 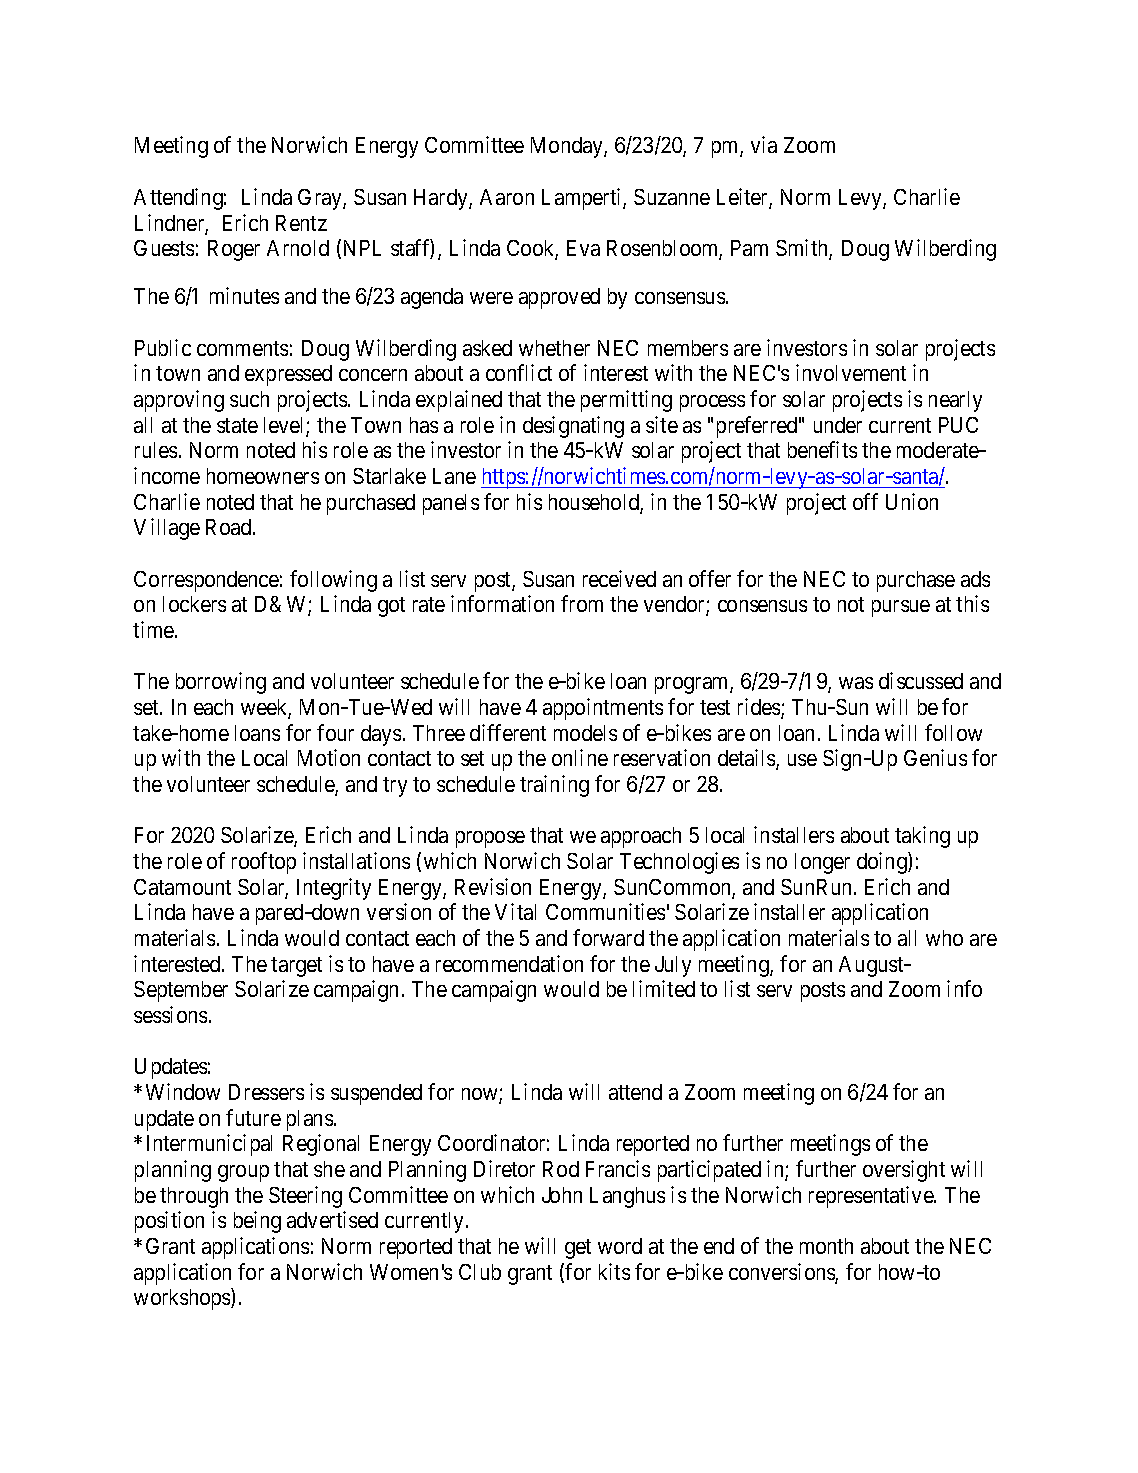 I want to click on borrowing, so click(x=221, y=683).
